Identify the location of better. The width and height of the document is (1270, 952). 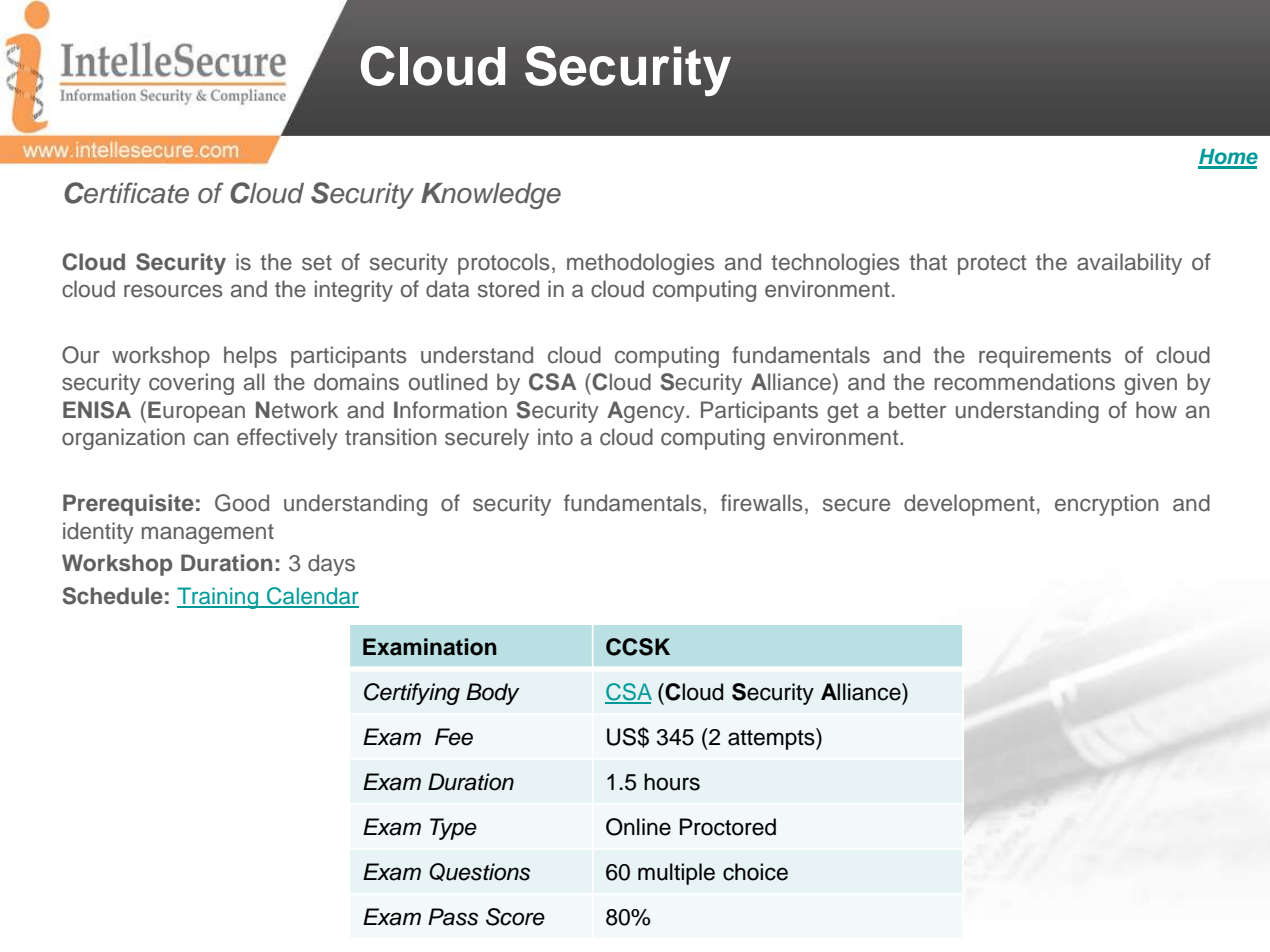
(917, 410).
